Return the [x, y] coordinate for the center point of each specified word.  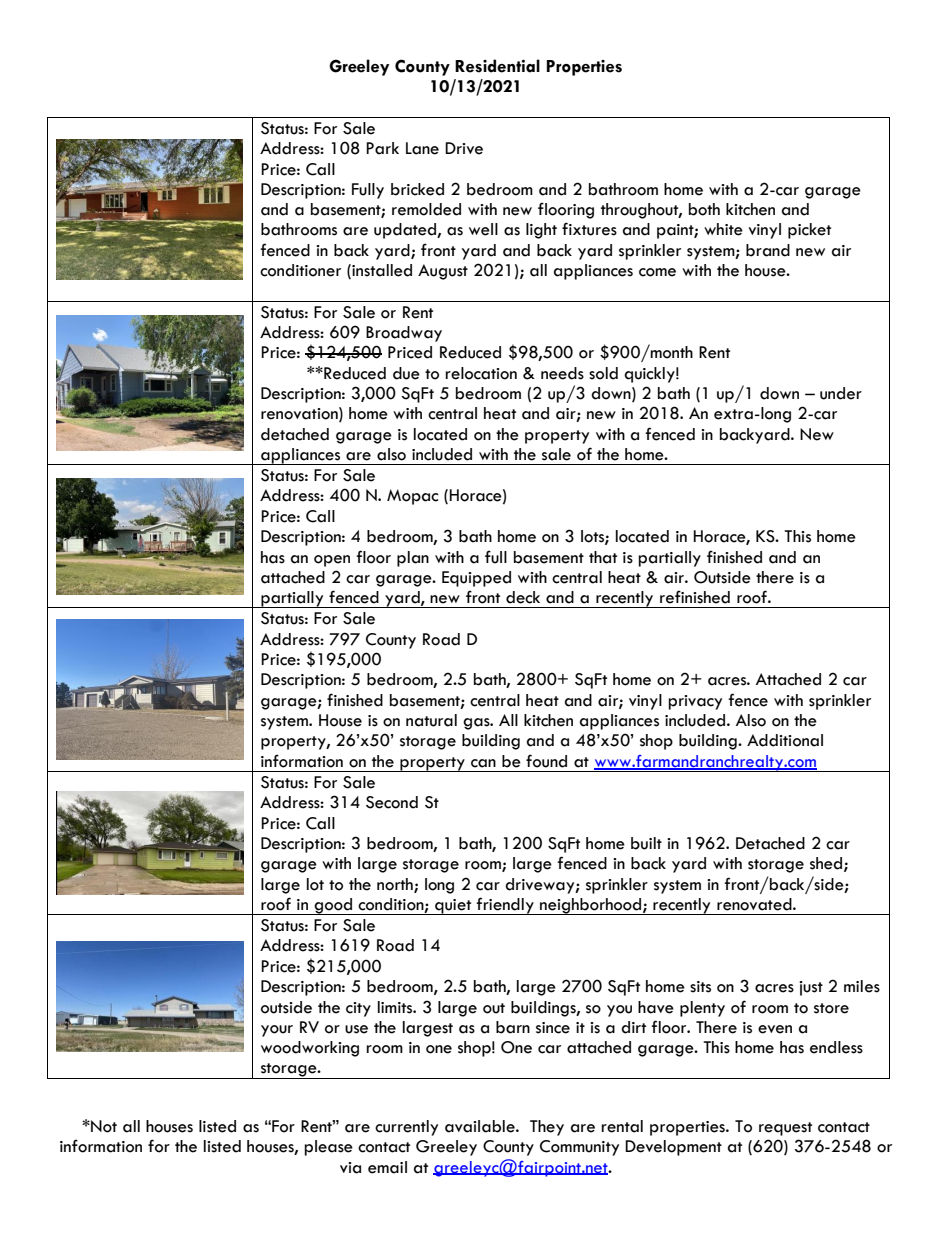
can [483, 763]
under [841, 393]
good [334, 906]
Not [103, 1126]
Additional [785, 740]
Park [382, 148]
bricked [417, 189]
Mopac [412, 497]
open [332, 561]
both [704, 209]
